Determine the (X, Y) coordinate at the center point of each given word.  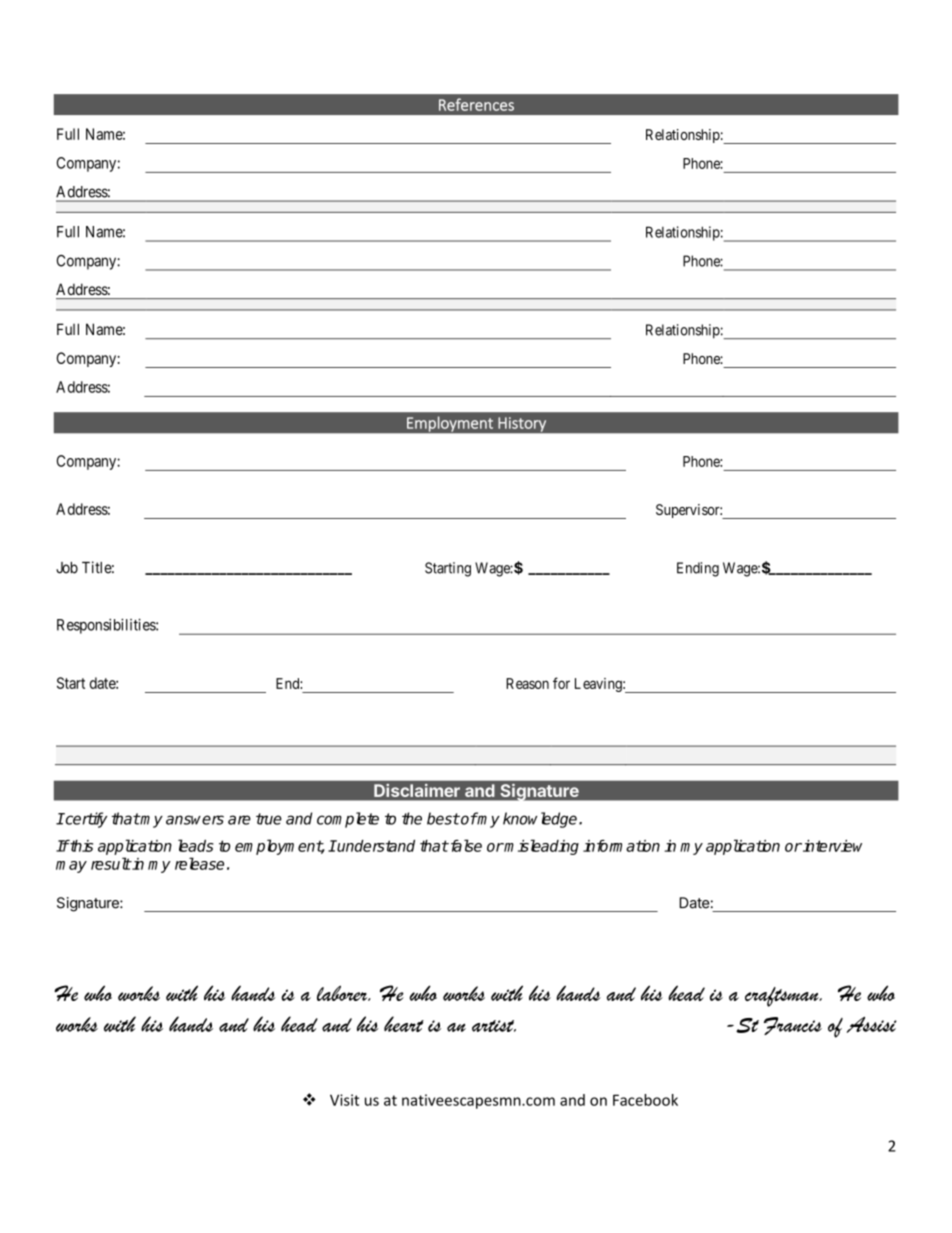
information (621, 846)
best (443, 818)
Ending (698, 569)
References (476, 104)
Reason (527, 683)
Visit (344, 1100)
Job (67, 568)
